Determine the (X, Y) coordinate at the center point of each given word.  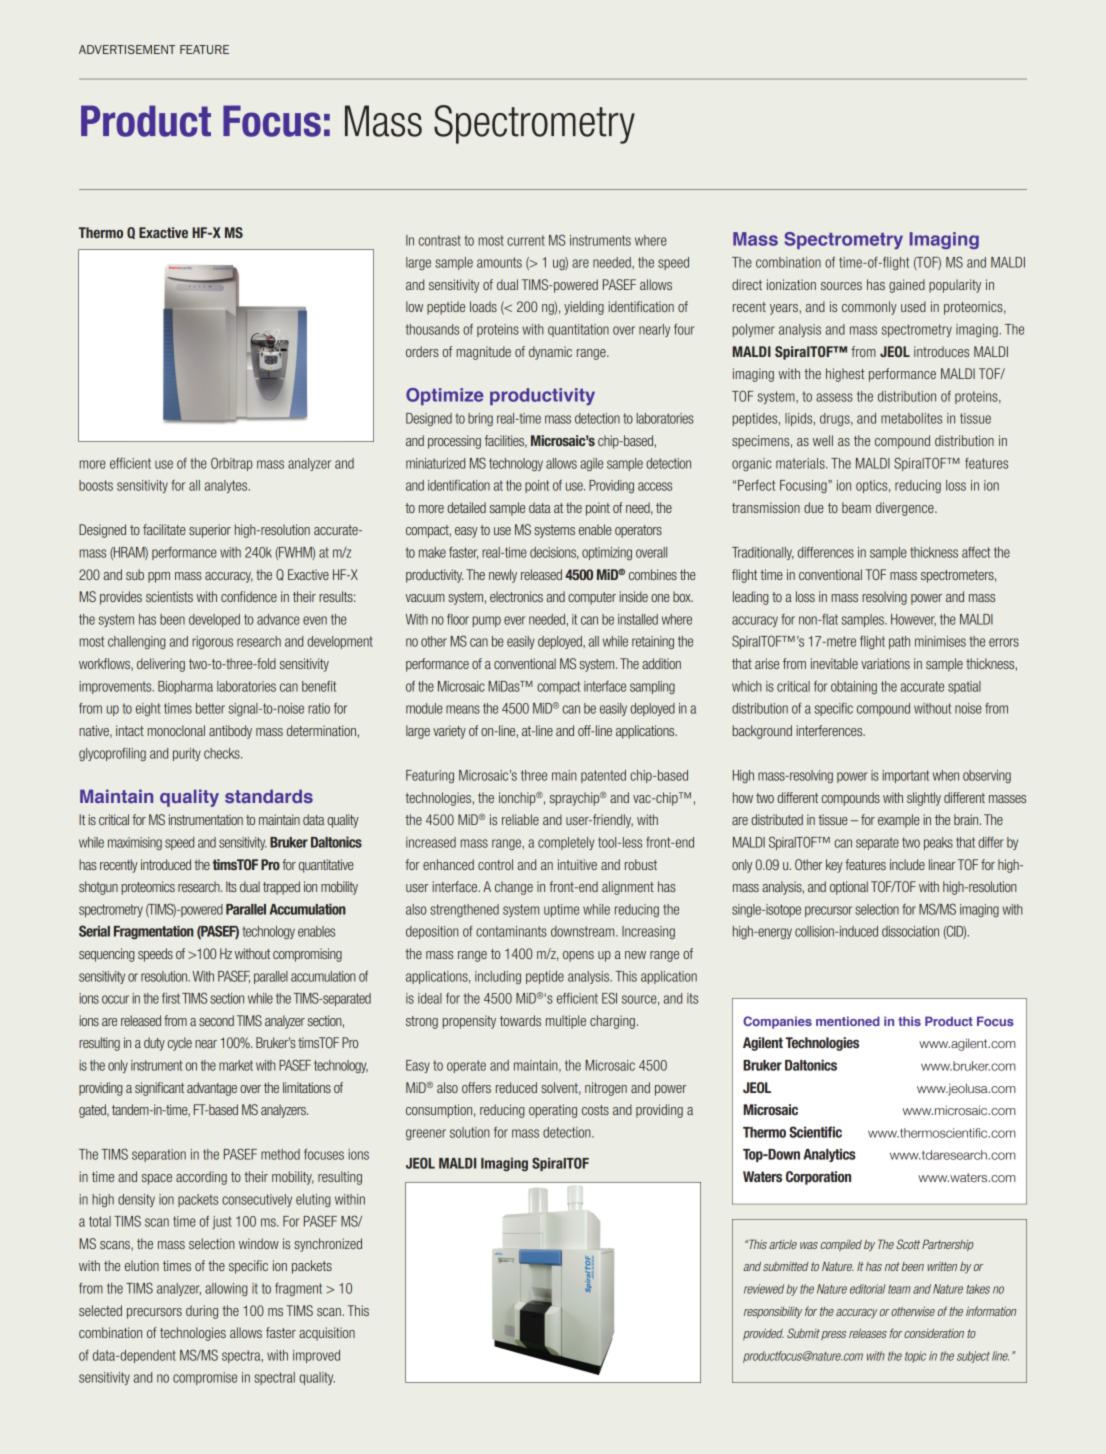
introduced (166, 864)
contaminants (511, 931)
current (526, 240)
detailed (466, 507)
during (202, 1312)
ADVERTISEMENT (127, 49)
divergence (906, 509)
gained (907, 286)
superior (210, 531)
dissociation (910, 931)
